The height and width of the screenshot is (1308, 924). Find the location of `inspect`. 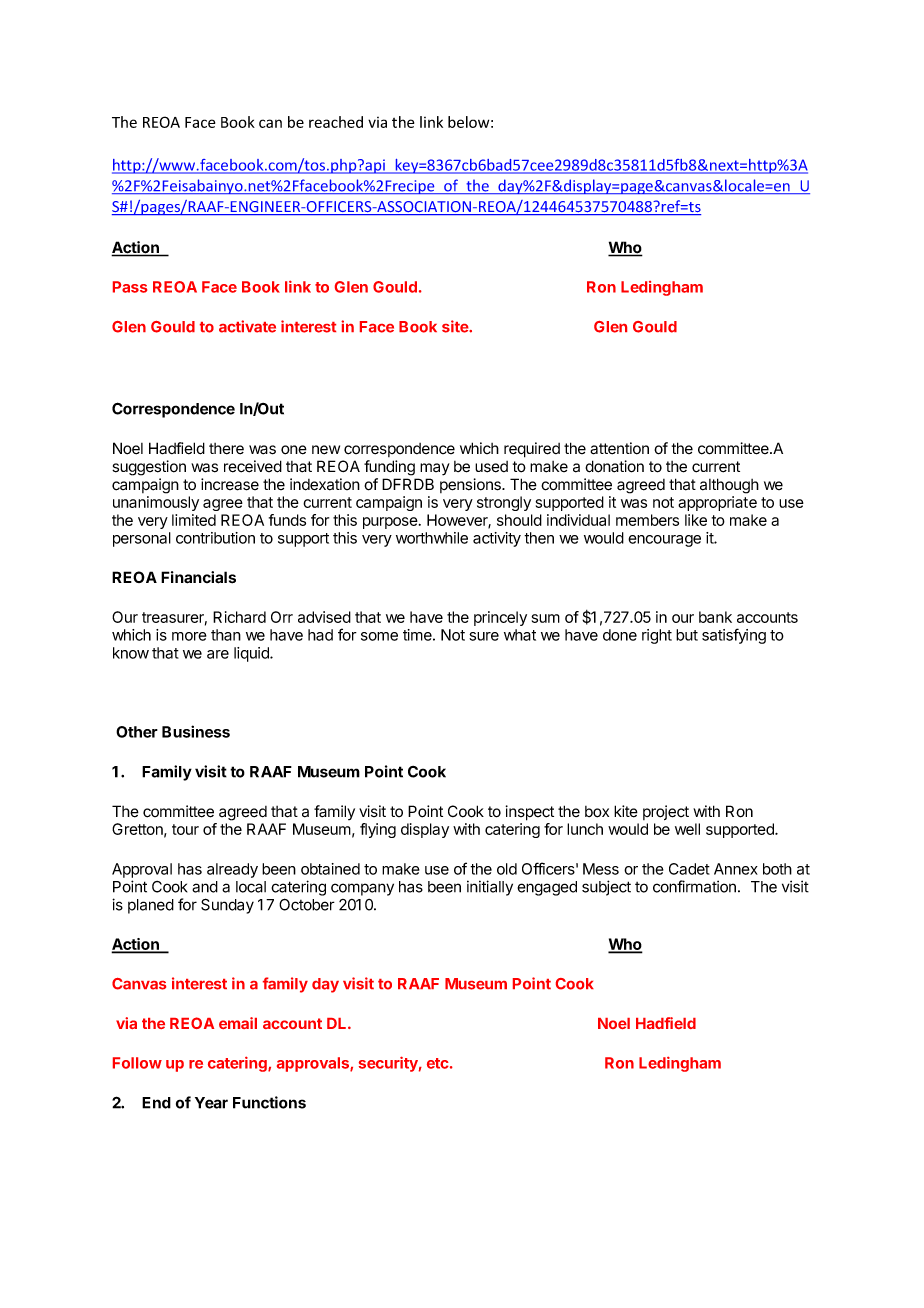

inspect is located at coordinates (530, 813).
